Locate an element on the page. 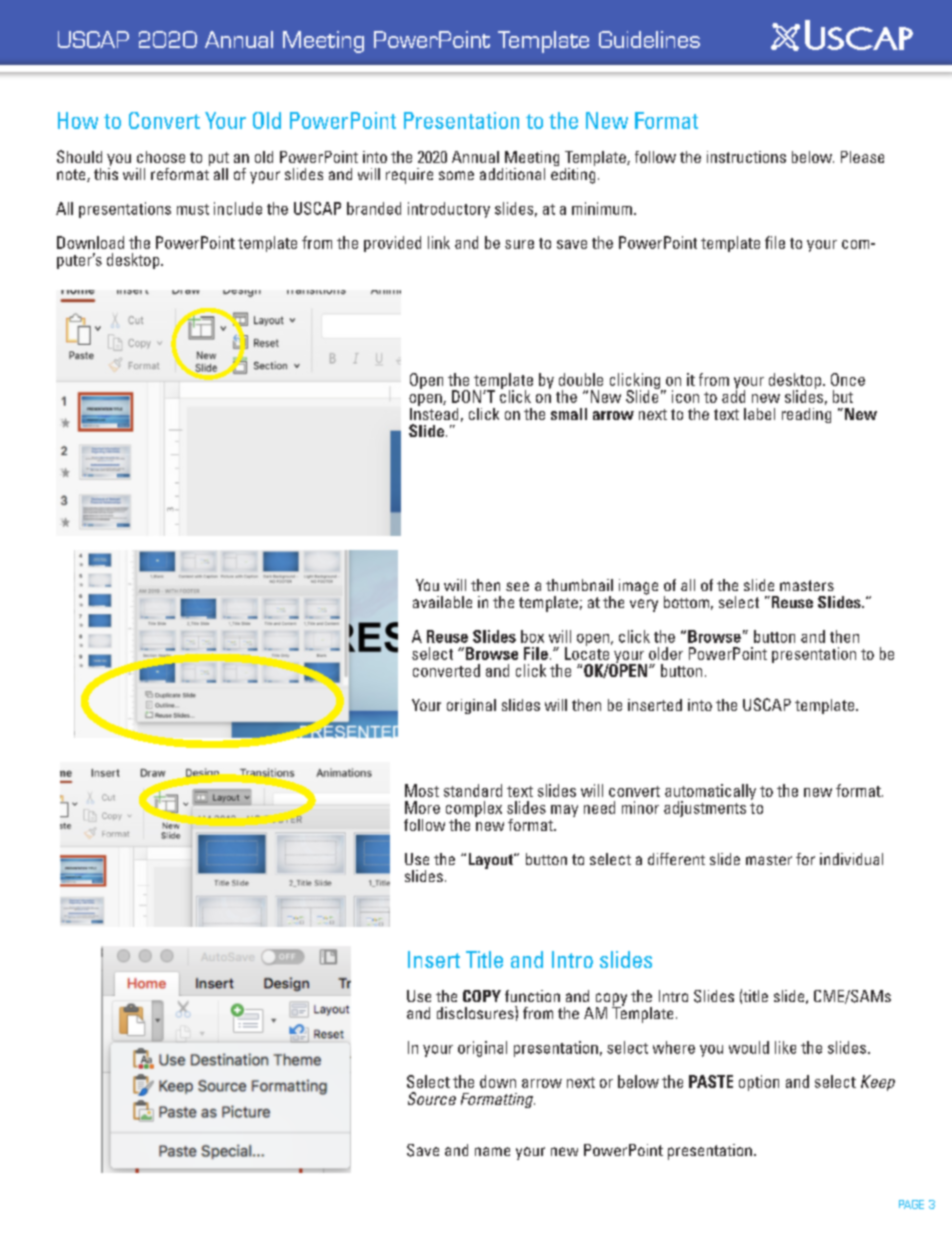  reading is located at coordinates (806, 415).
